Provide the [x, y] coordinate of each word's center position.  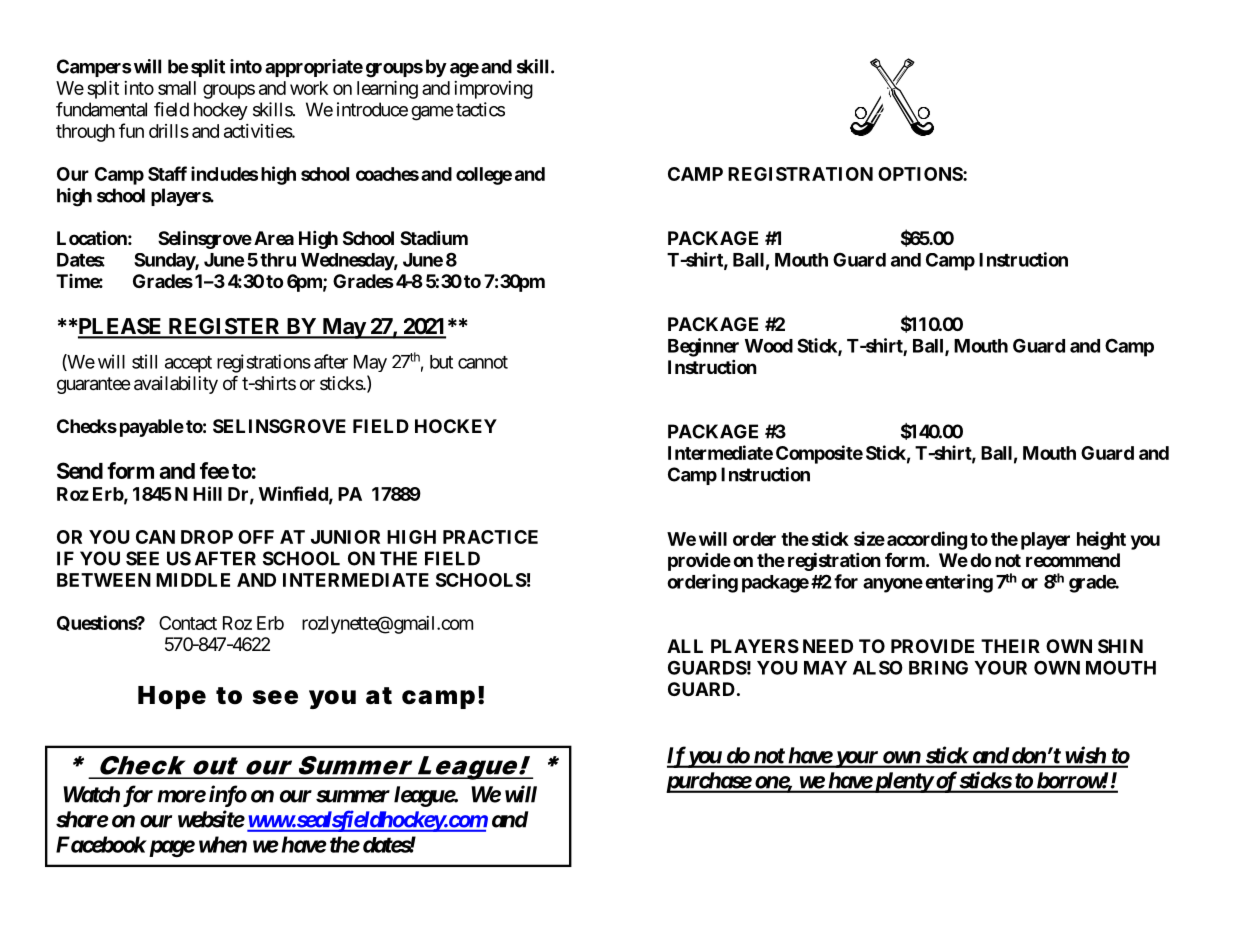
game [432, 113]
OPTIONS [921, 174]
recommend [1073, 560]
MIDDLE [193, 580]
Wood [769, 346]
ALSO [878, 667]
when [223, 844]
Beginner [703, 347]
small [177, 88]
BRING [938, 668]
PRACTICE [490, 537]
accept [188, 364]
